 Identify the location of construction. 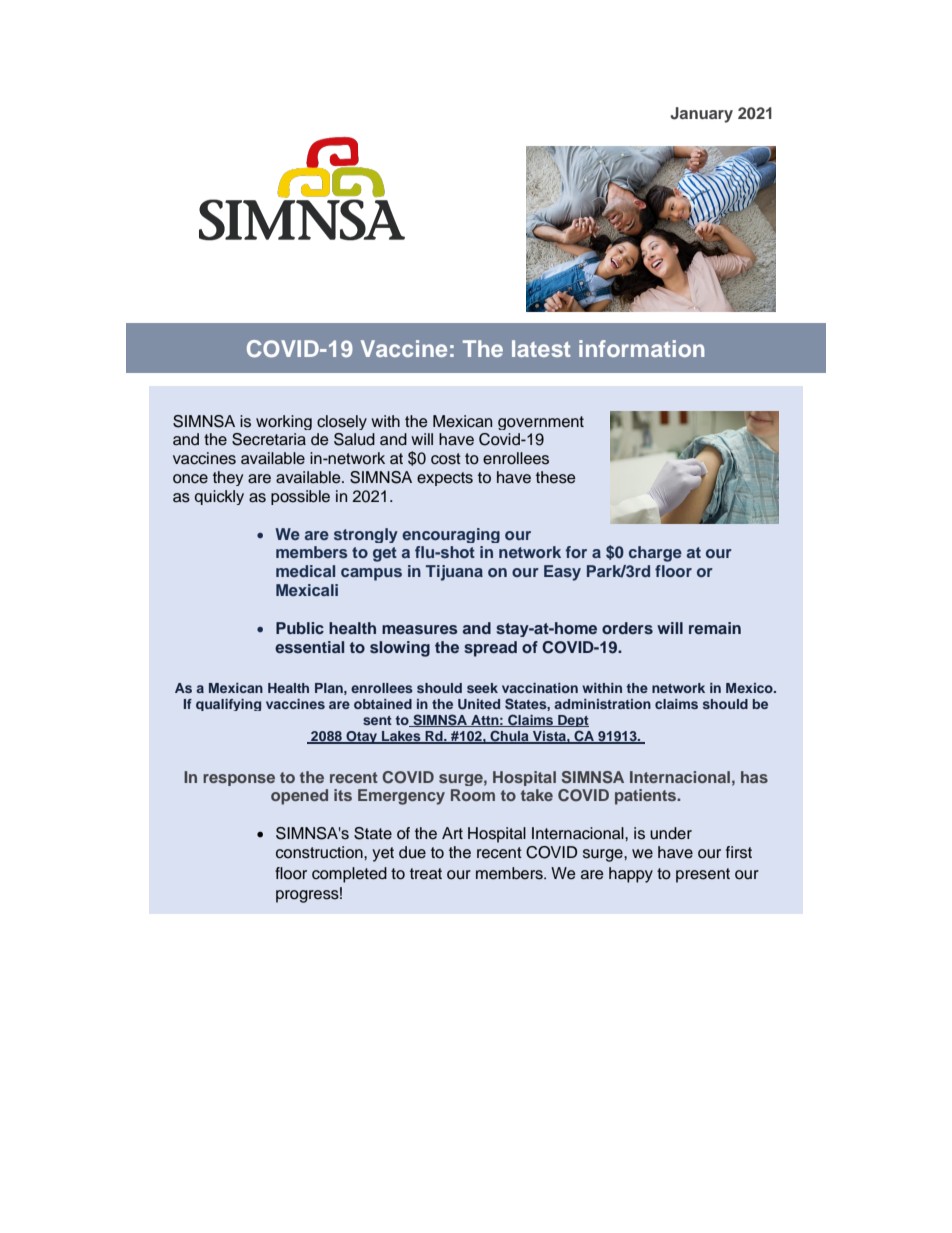
(320, 852).
